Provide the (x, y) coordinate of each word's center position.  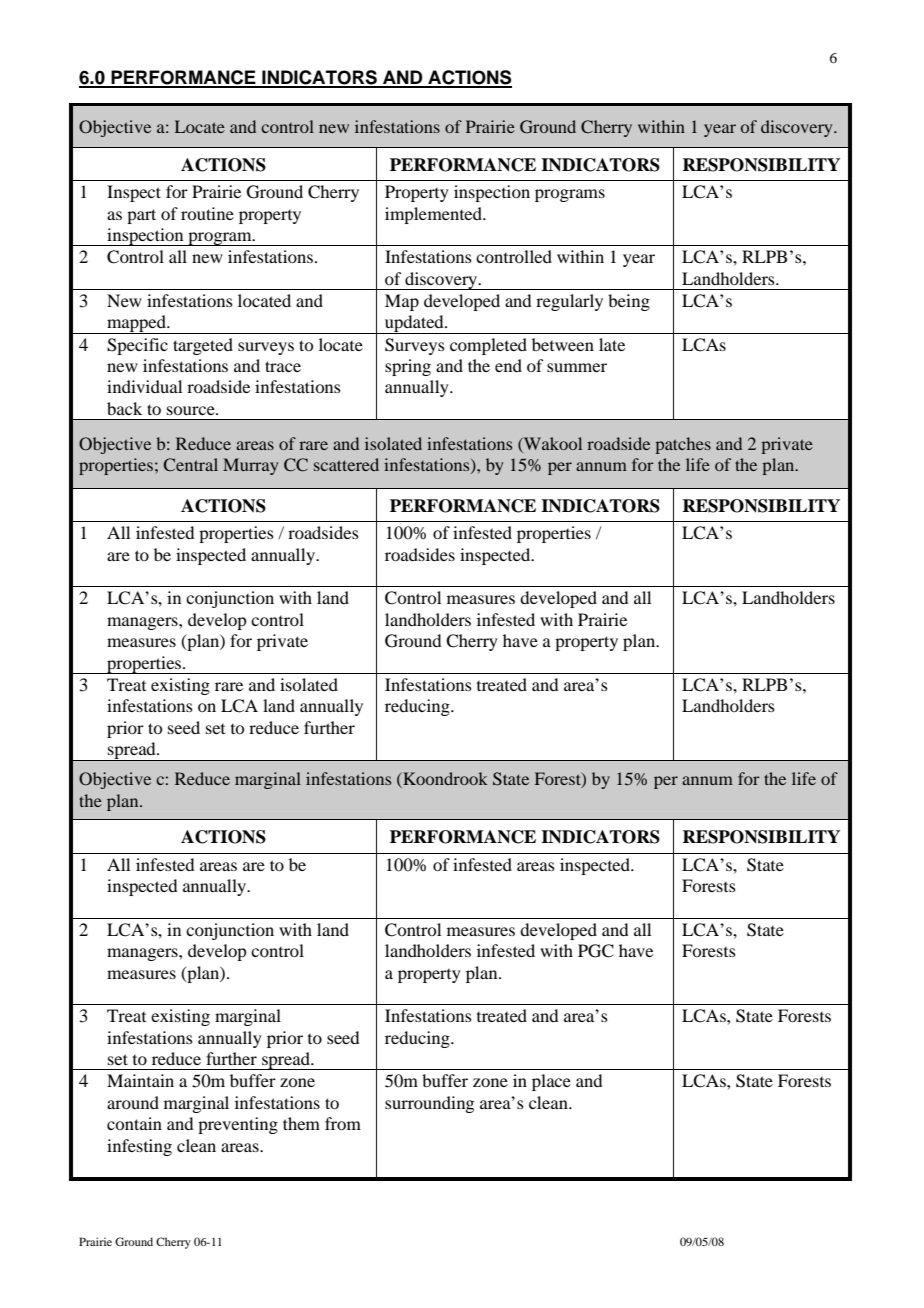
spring (408, 367)
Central (191, 465)
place (551, 1082)
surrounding (429, 1104)
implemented (434, 215)
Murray (250, 466)
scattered (346, 464)
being (629, 302)
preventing (238, 1125)
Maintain (140, 1080)
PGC (596, 951)
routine (207, 213)
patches (683, 445)
